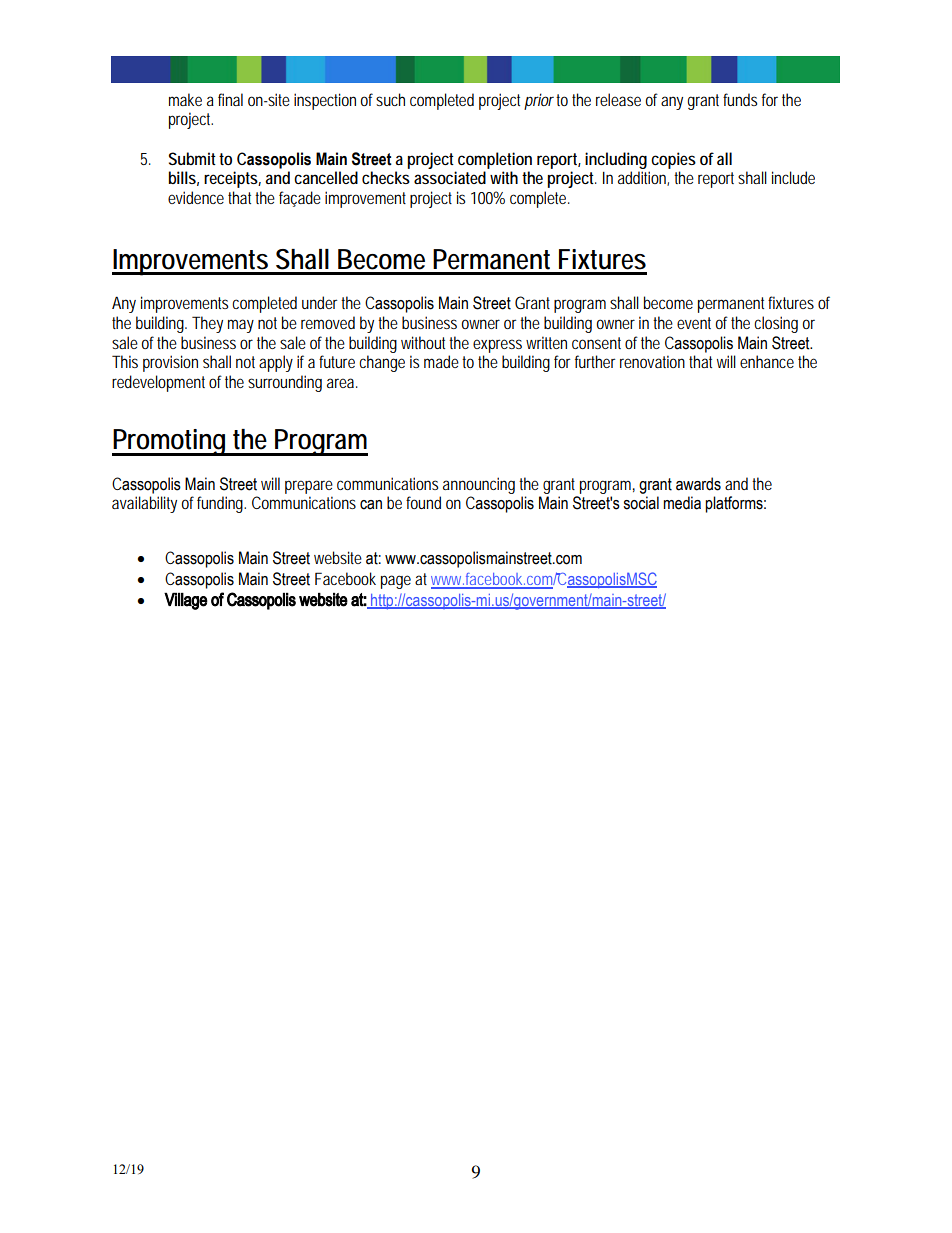 The height and width of the screenshot is (1233, 952). What do you see at coordinates (450, 177) in the screenshot?
I see `associated` at bounding box center [450, 177].
